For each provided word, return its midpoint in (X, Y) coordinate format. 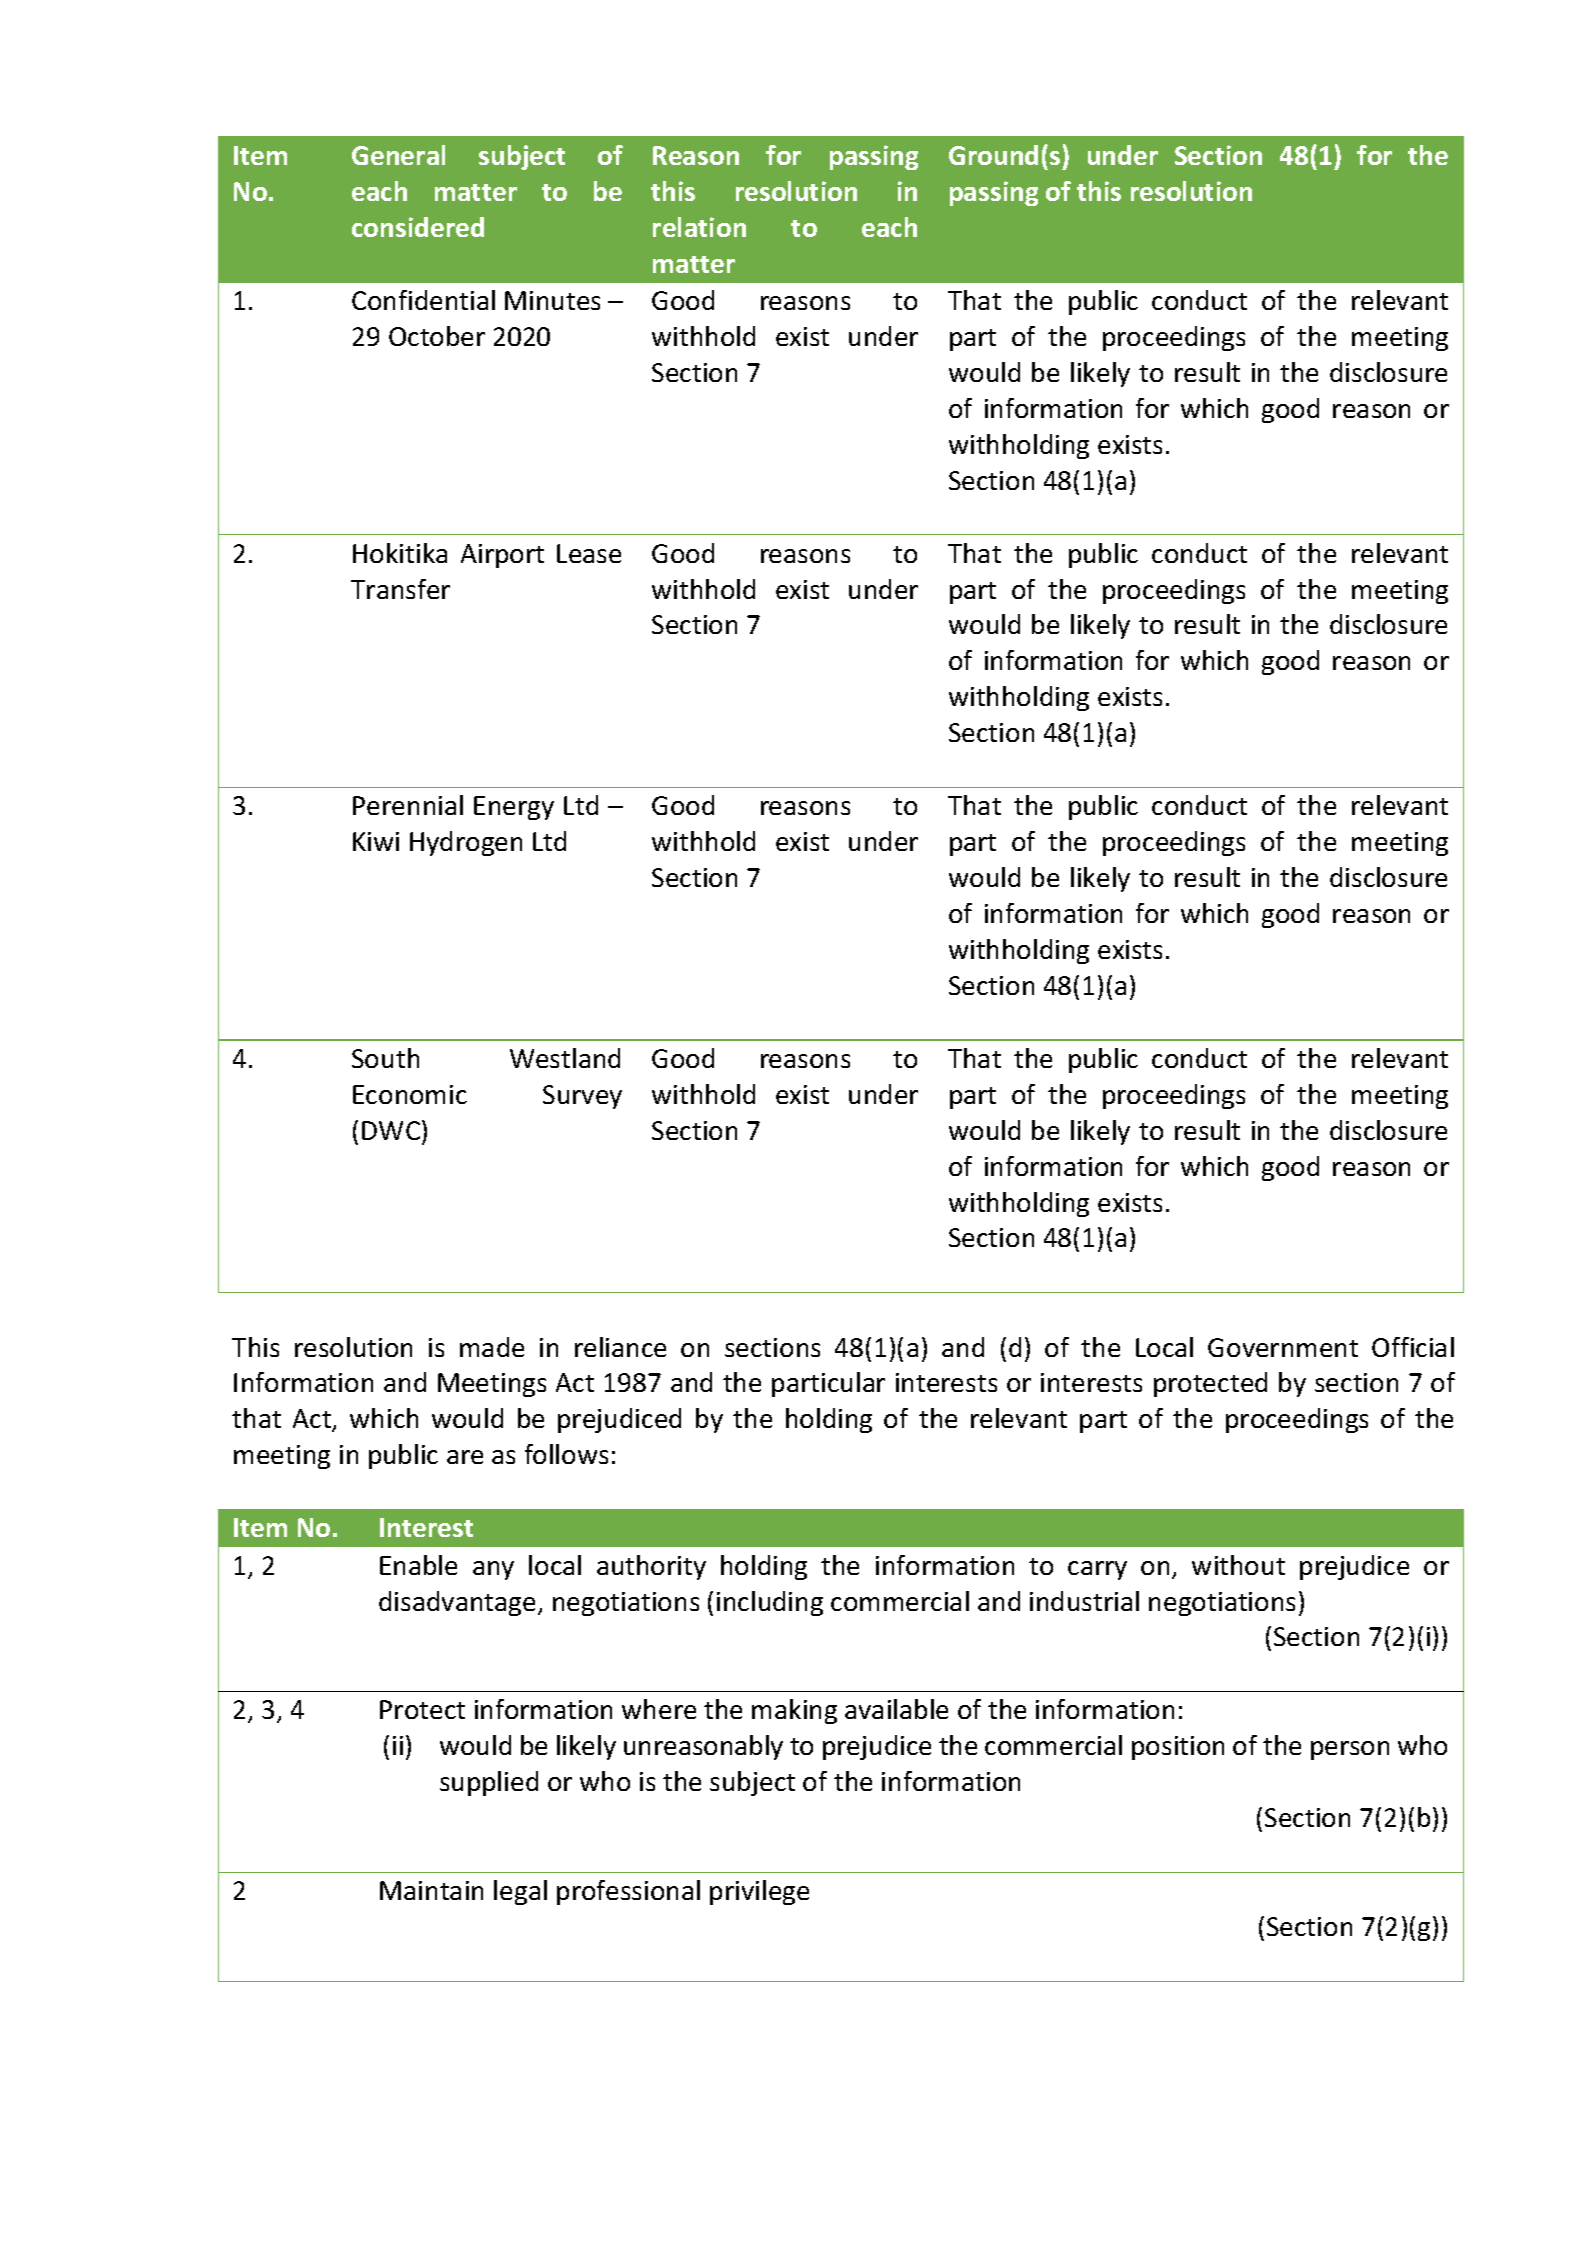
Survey (582, 1097)
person (1350, 1750)
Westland (565, 1058)
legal (520, 1892)
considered (418, 227)
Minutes (552, 300)
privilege (759, 1892)
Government (1283, 1347)
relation (699, 227)
